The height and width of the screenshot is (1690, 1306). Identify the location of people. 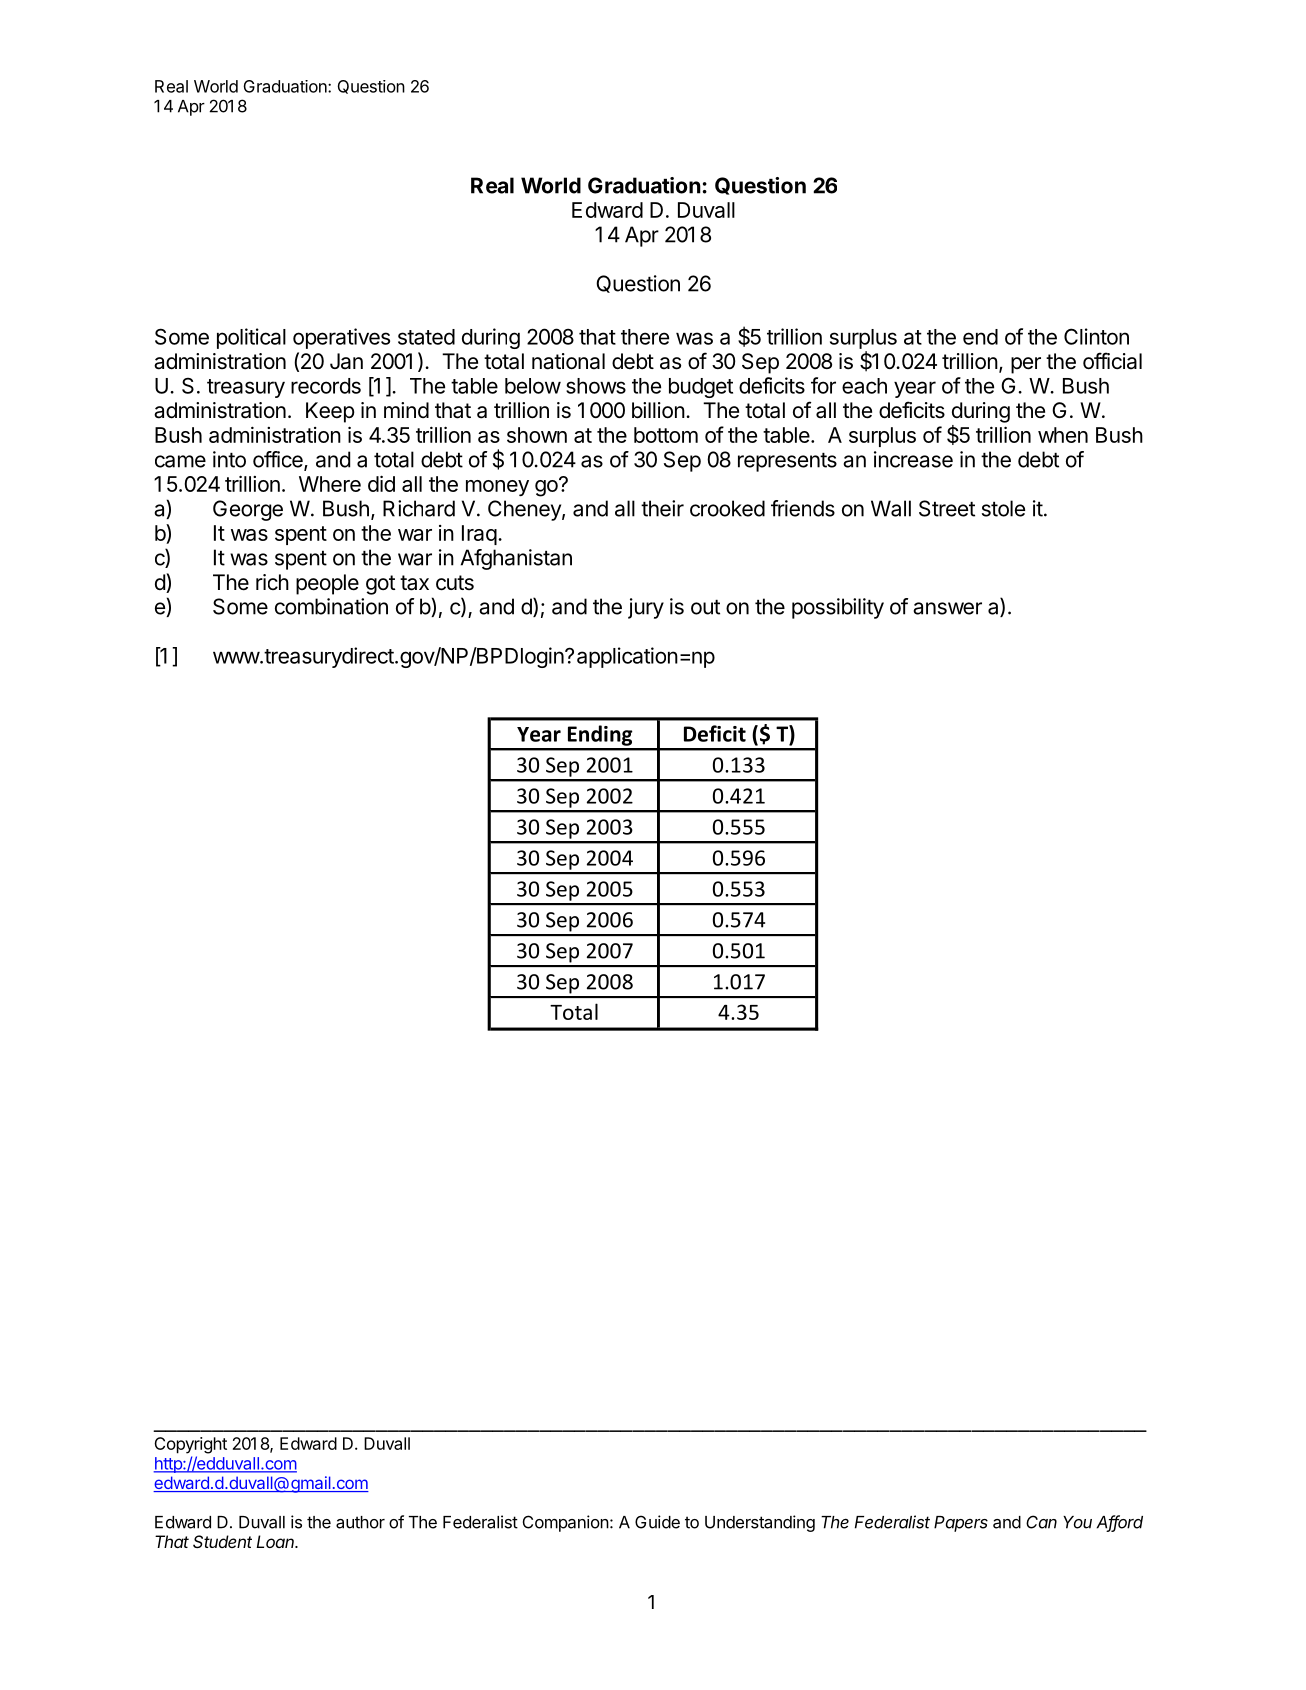
(327, 584).
